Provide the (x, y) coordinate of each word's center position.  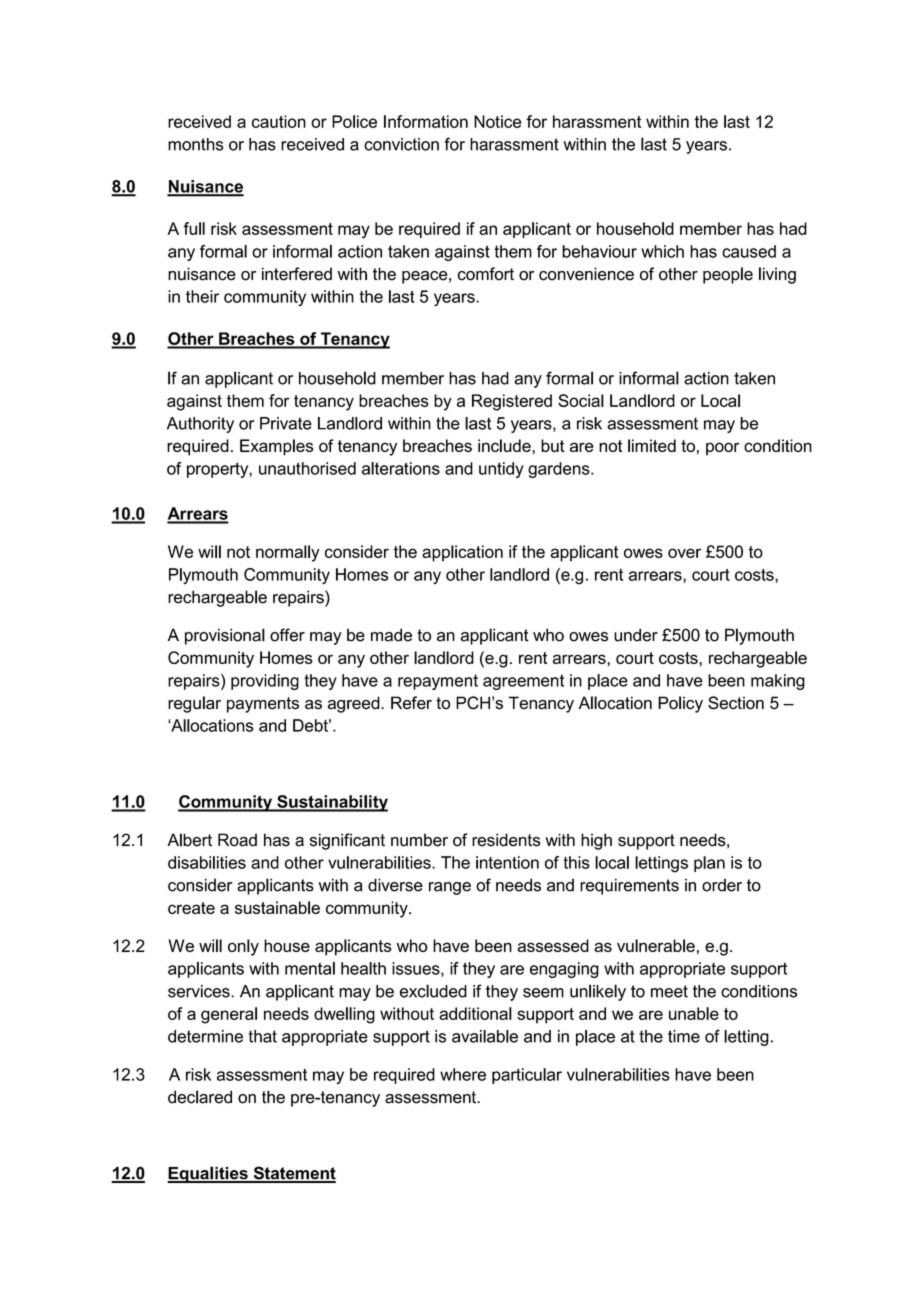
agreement (523, 682)
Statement (293, 1174)
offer (287, 635)
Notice (497, 121)
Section (736, 703)
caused (749, 251)
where (463, 1074)
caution (279, 121)
